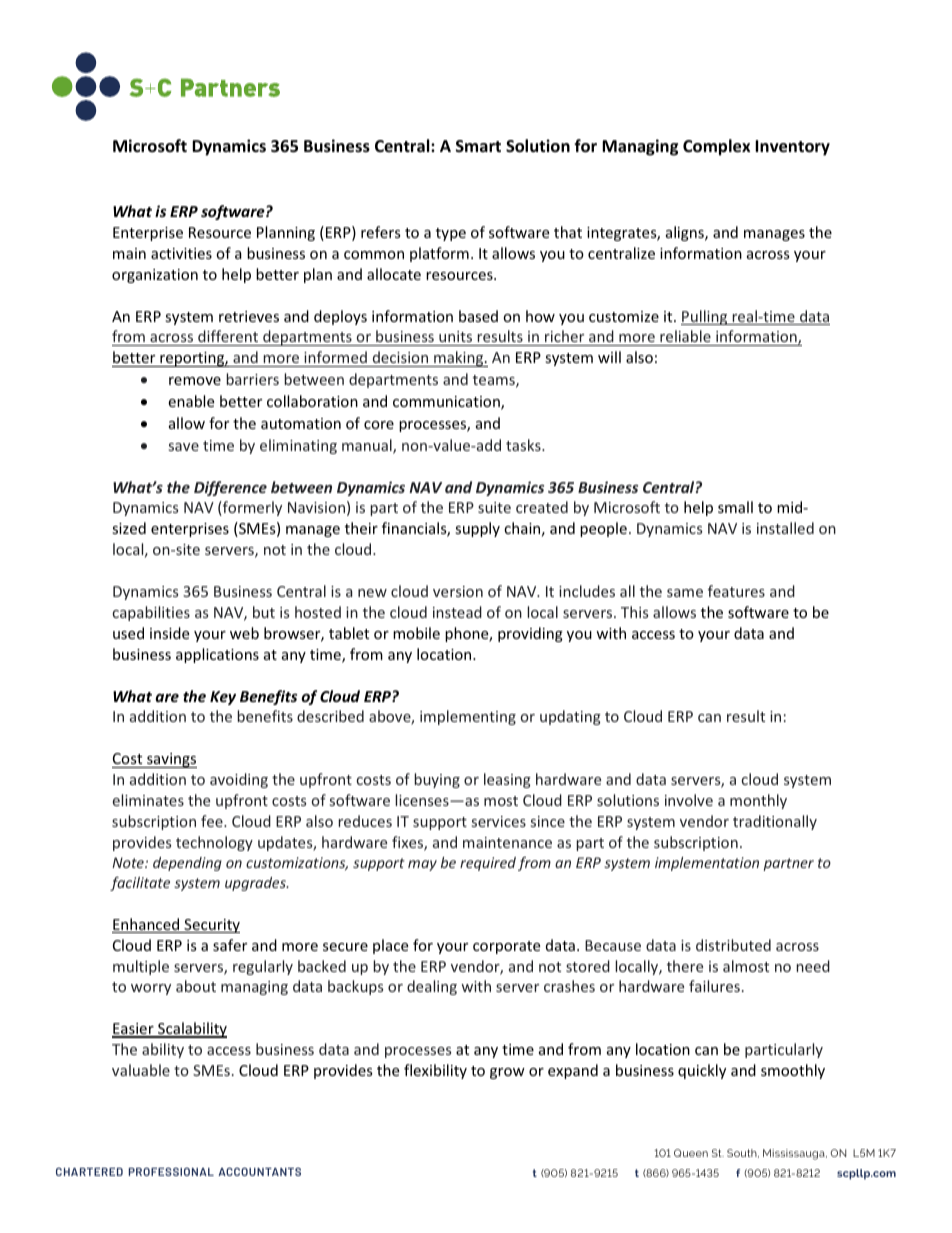  I want to click on inside, so click(169, 633).
